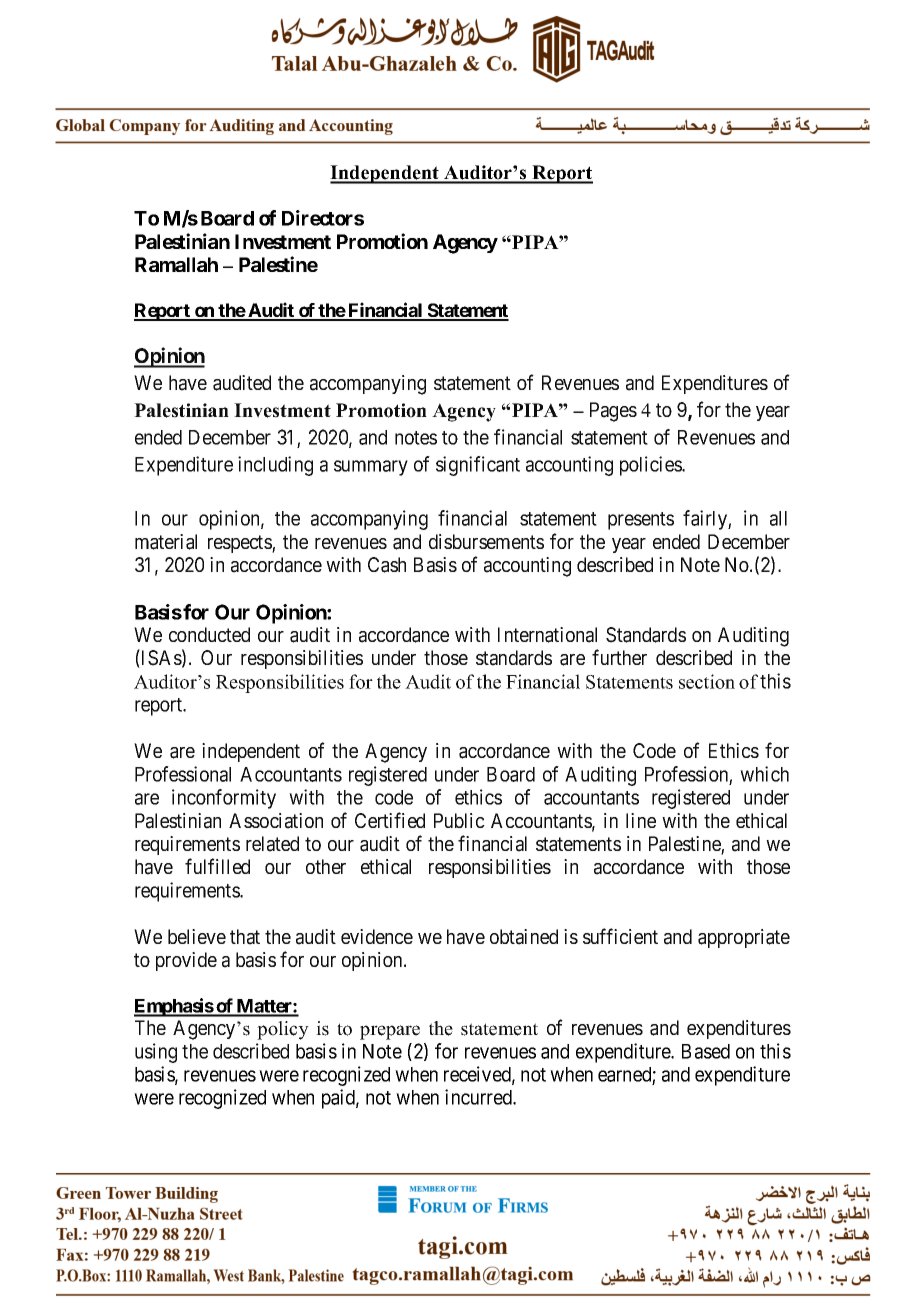 The image size is (924, 1308). Describe the element at coordinates (275, 466) in the document. I see `including` at that location.
